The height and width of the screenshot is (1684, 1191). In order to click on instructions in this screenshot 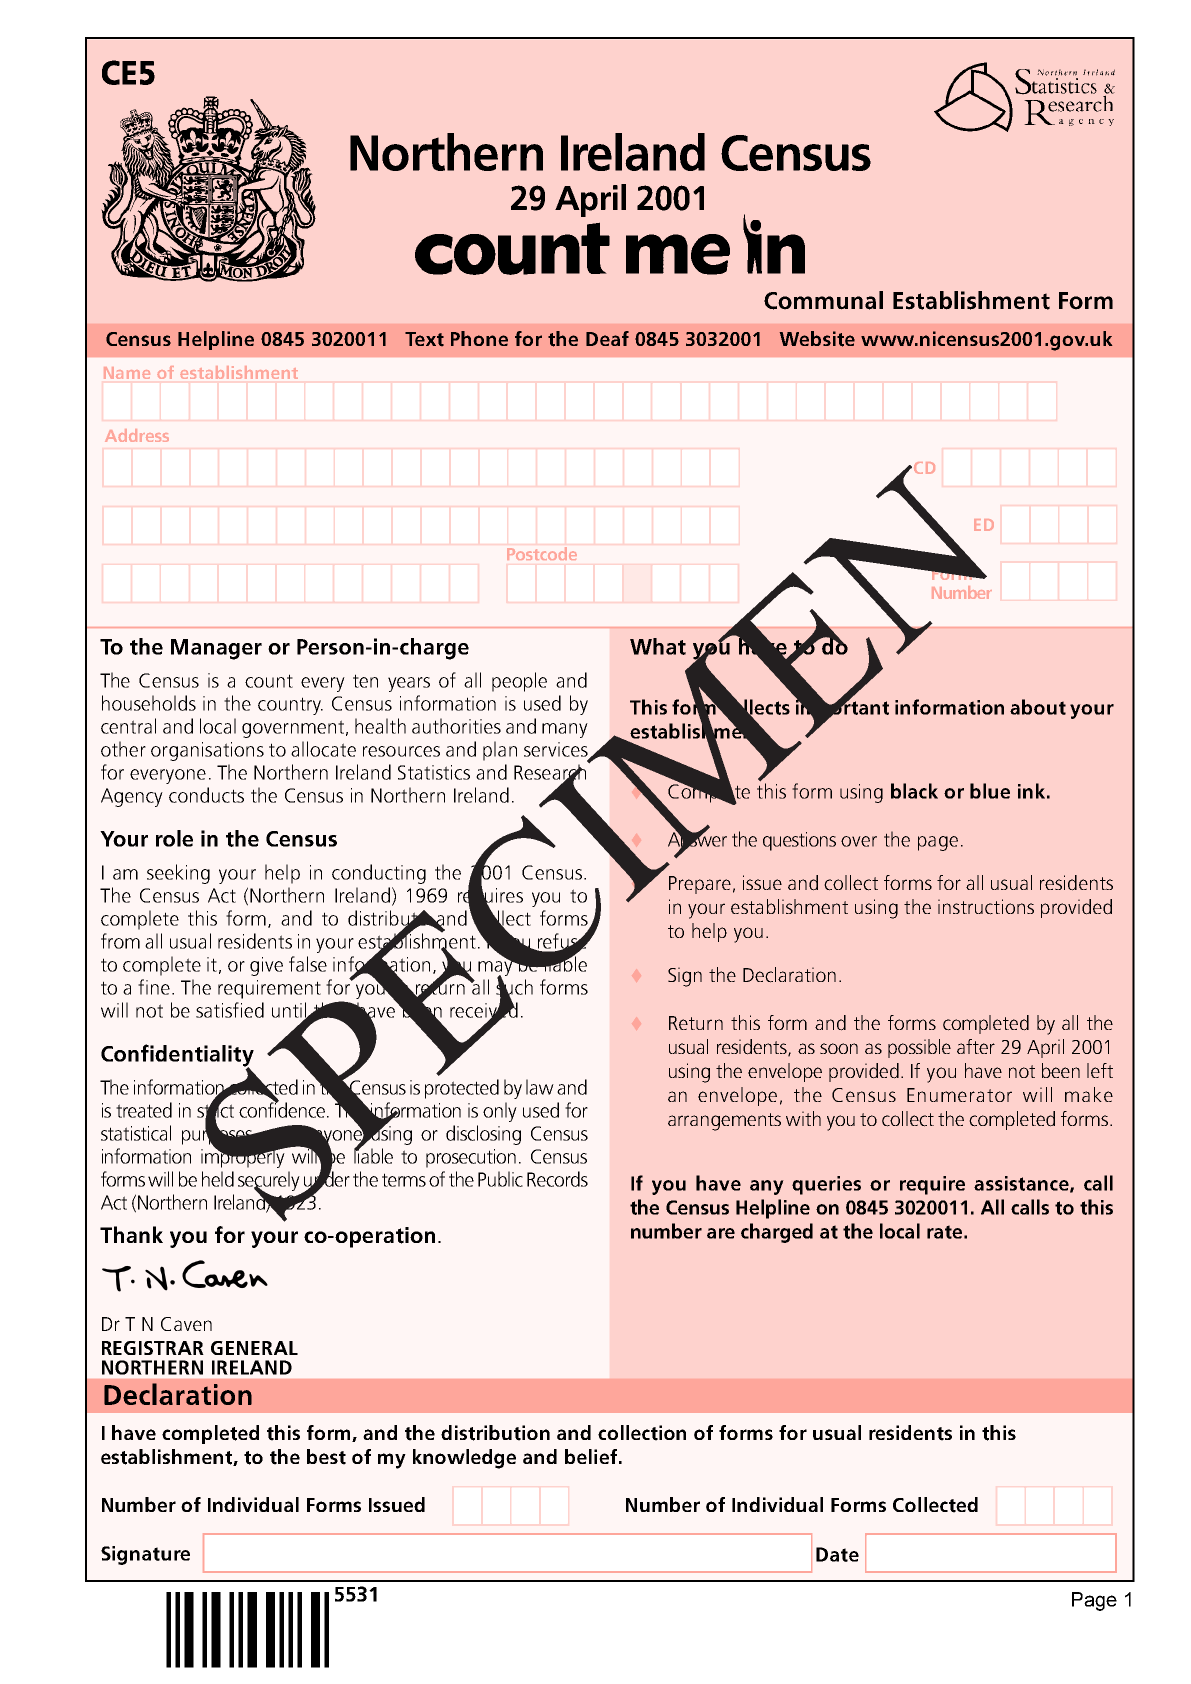, I will do `click(986, 907)`.
